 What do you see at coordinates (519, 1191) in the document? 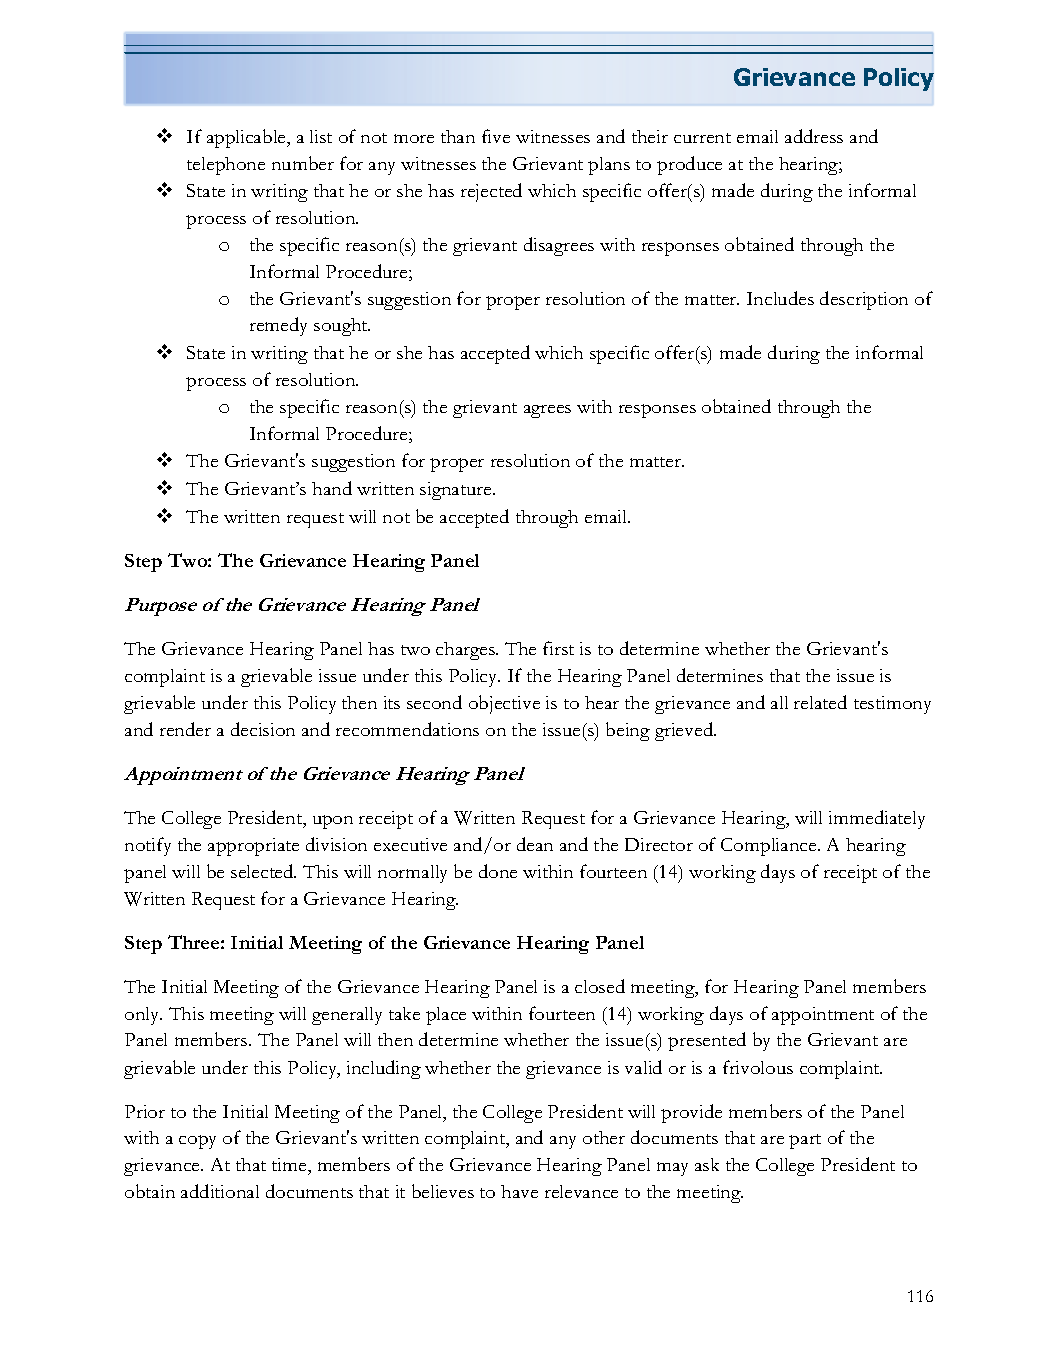
I see `have` at bounding box center [519, 1191].
